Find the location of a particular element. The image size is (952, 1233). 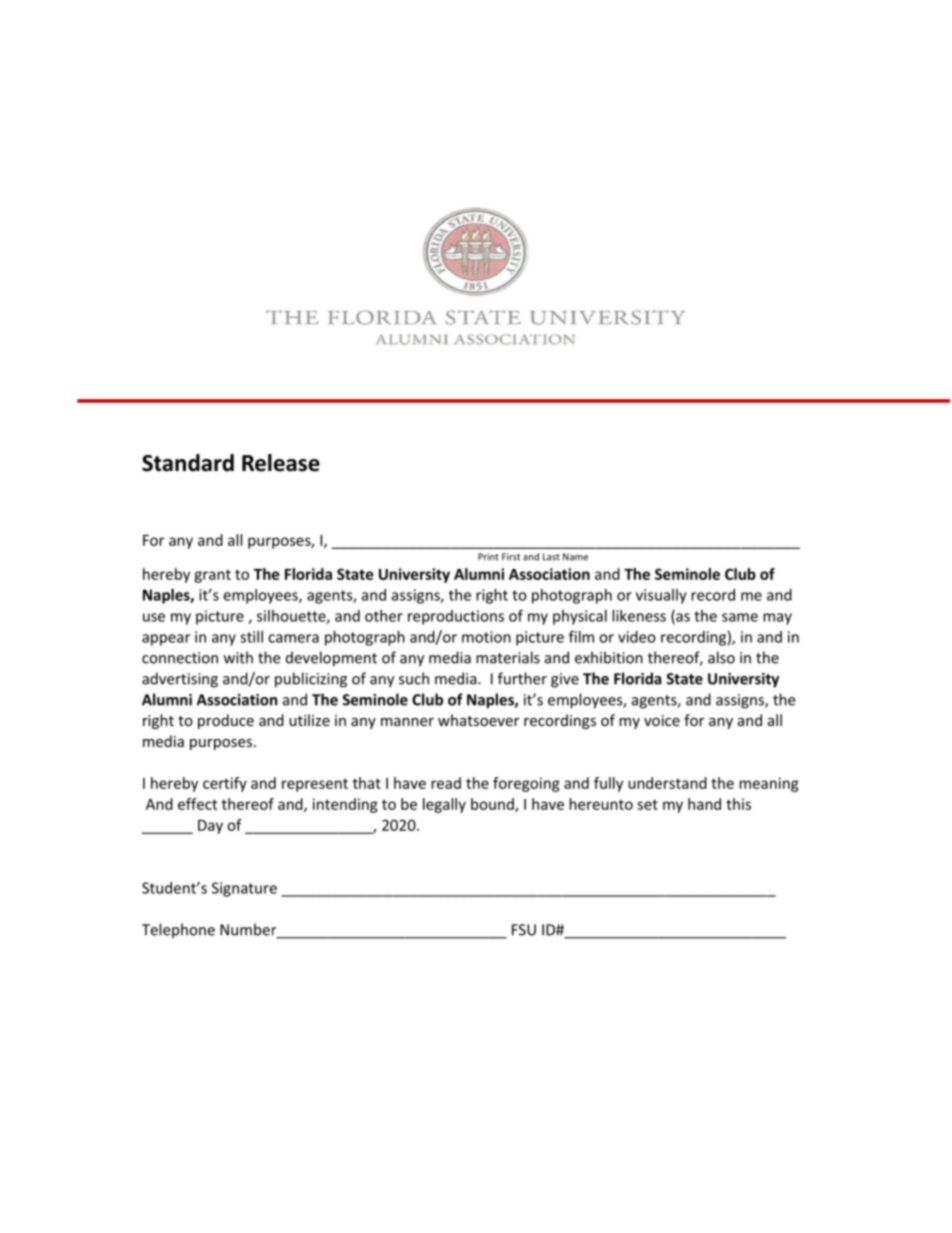

same is located at coordinates (740, 617).
